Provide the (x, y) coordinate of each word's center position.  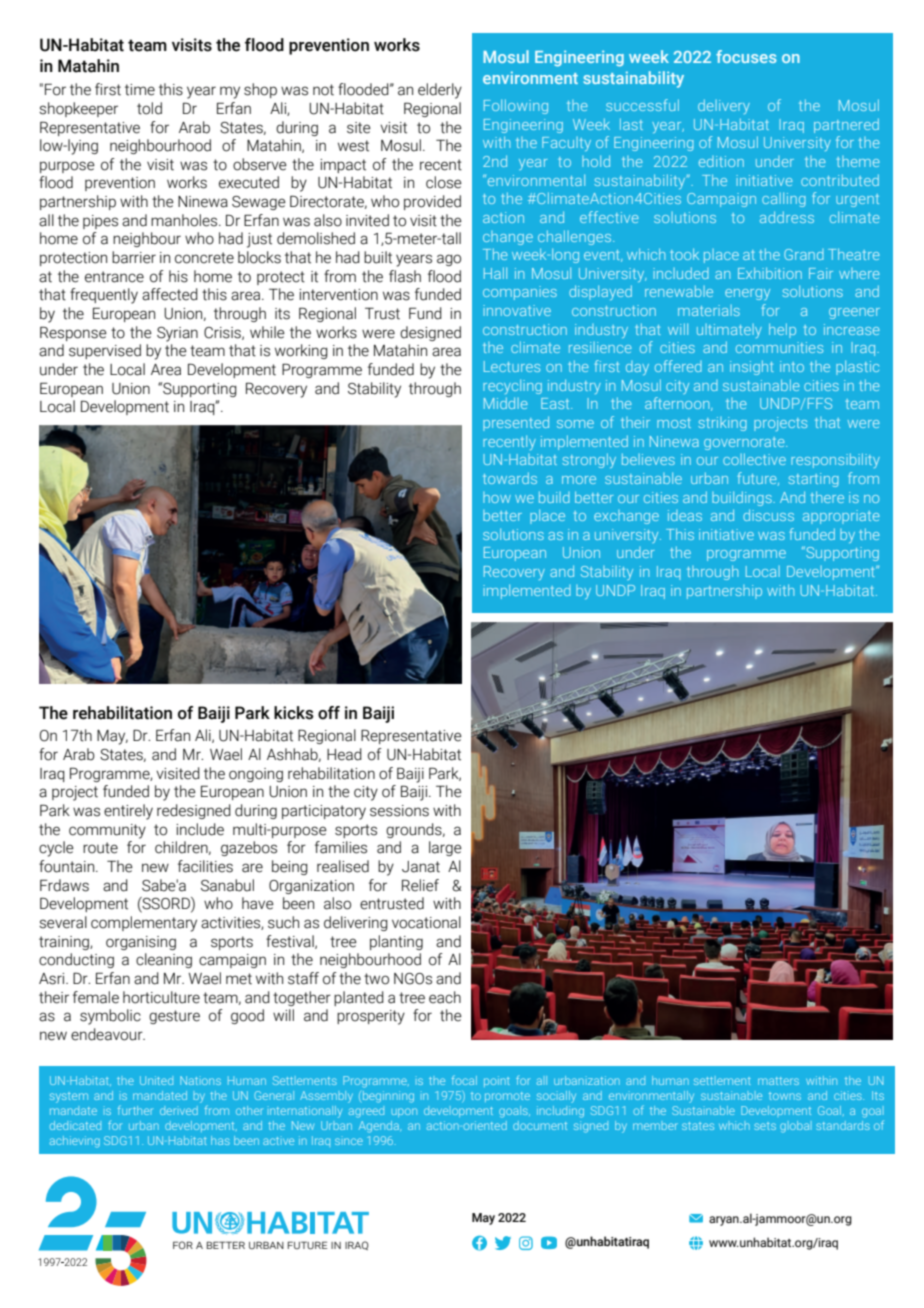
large (445, 848)
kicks (294, 713)
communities (779, 347)
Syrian (177, 334)
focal (464, 1080)
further (135, 1110)
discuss (768, 515)
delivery (724, 106)
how (497, 497)
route (100, 848)
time (140, 90)
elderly (440, 91)
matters (778, 1081)
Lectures (512, 366)
